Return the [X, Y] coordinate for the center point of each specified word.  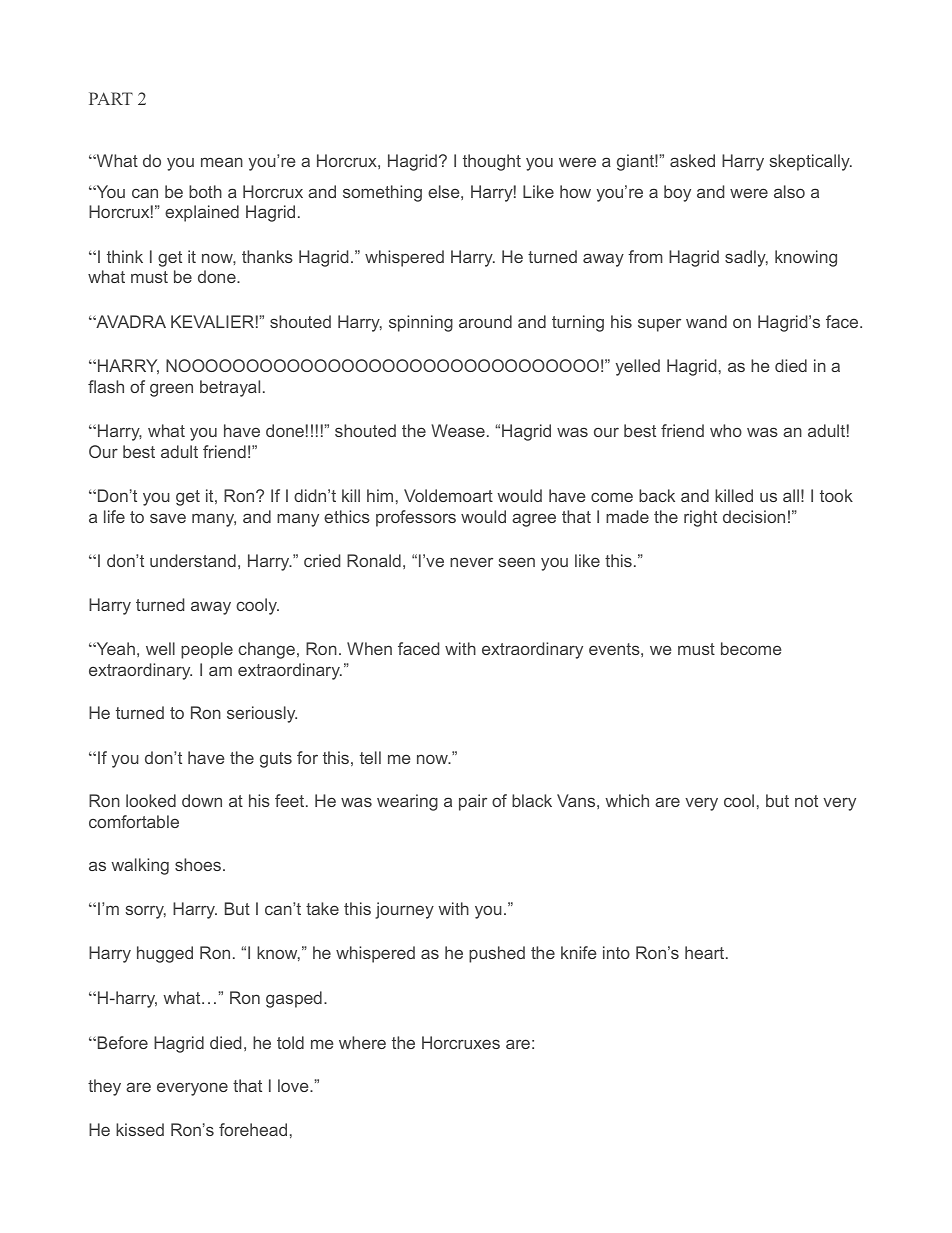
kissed [140, 1129]
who [726, 430]
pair [473, 802]
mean [222, 162]
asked [692, 160]
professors [416, 518]
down [202, 800]
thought [492, 162]
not [806, 801]
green [171, 390]
